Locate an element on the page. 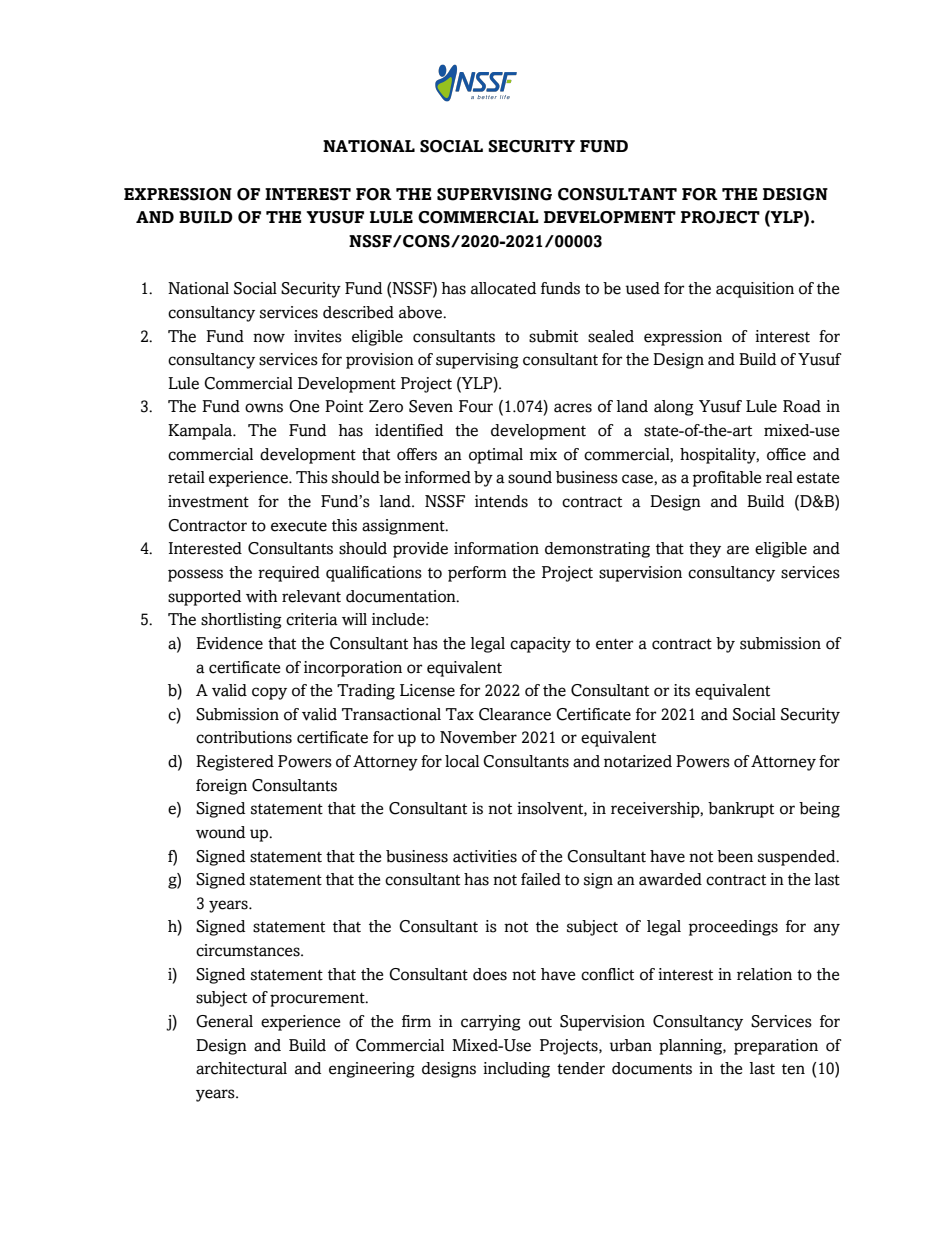 This page has height=1233, width=952. intends is located at coordinates (501, 501).
